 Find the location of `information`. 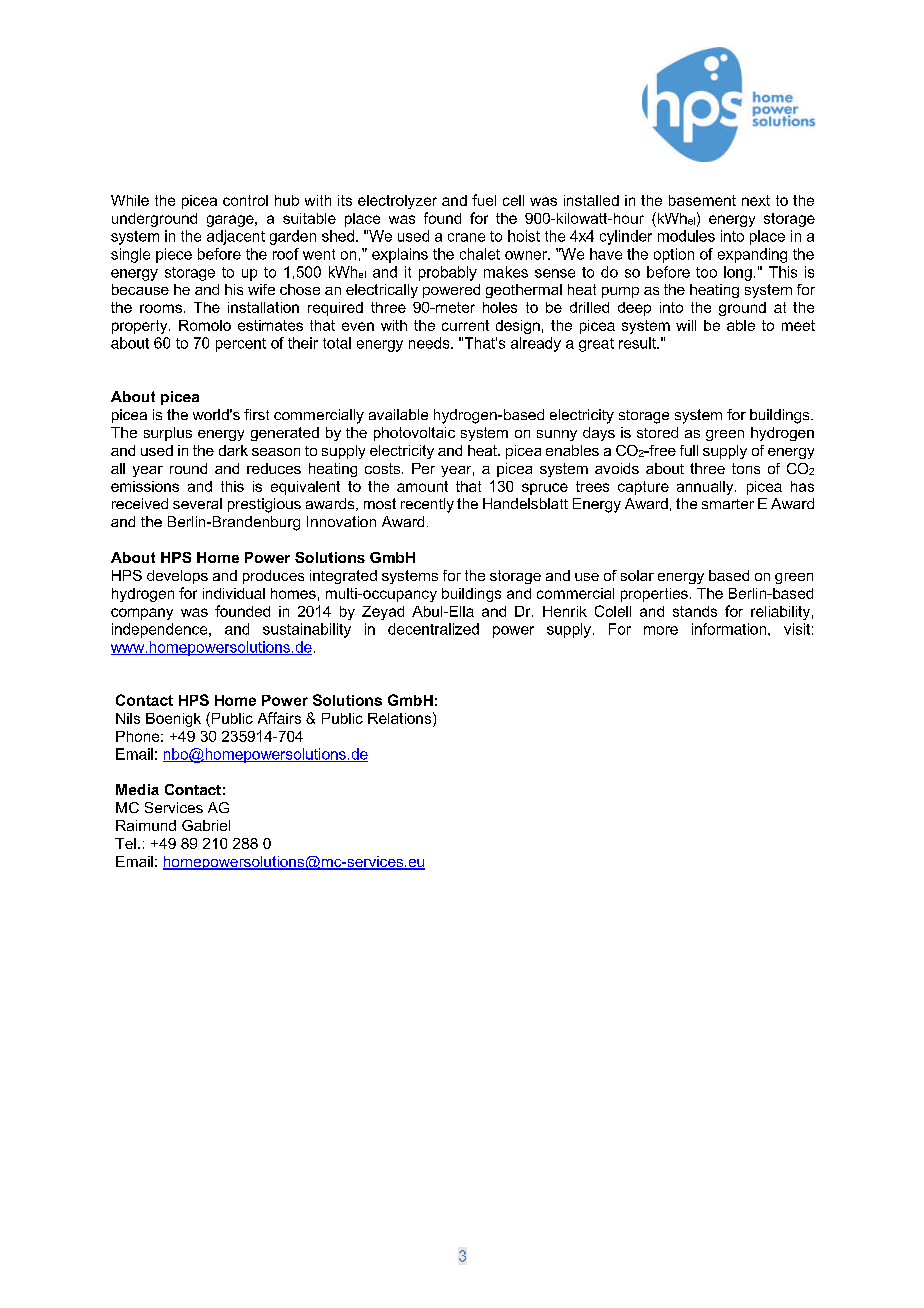

information is located at coordinates (730, 629).
